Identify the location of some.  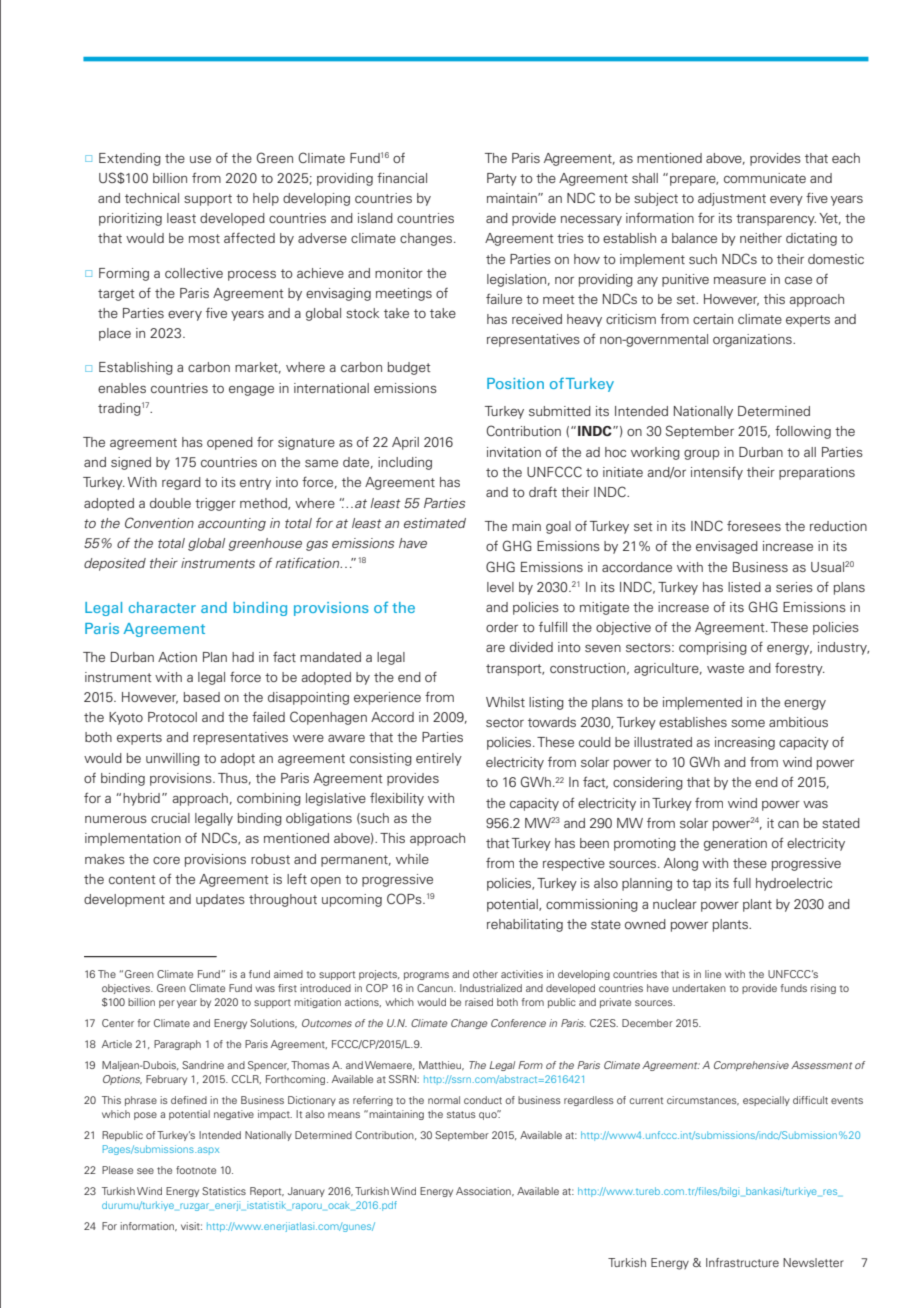
(748, 723).
